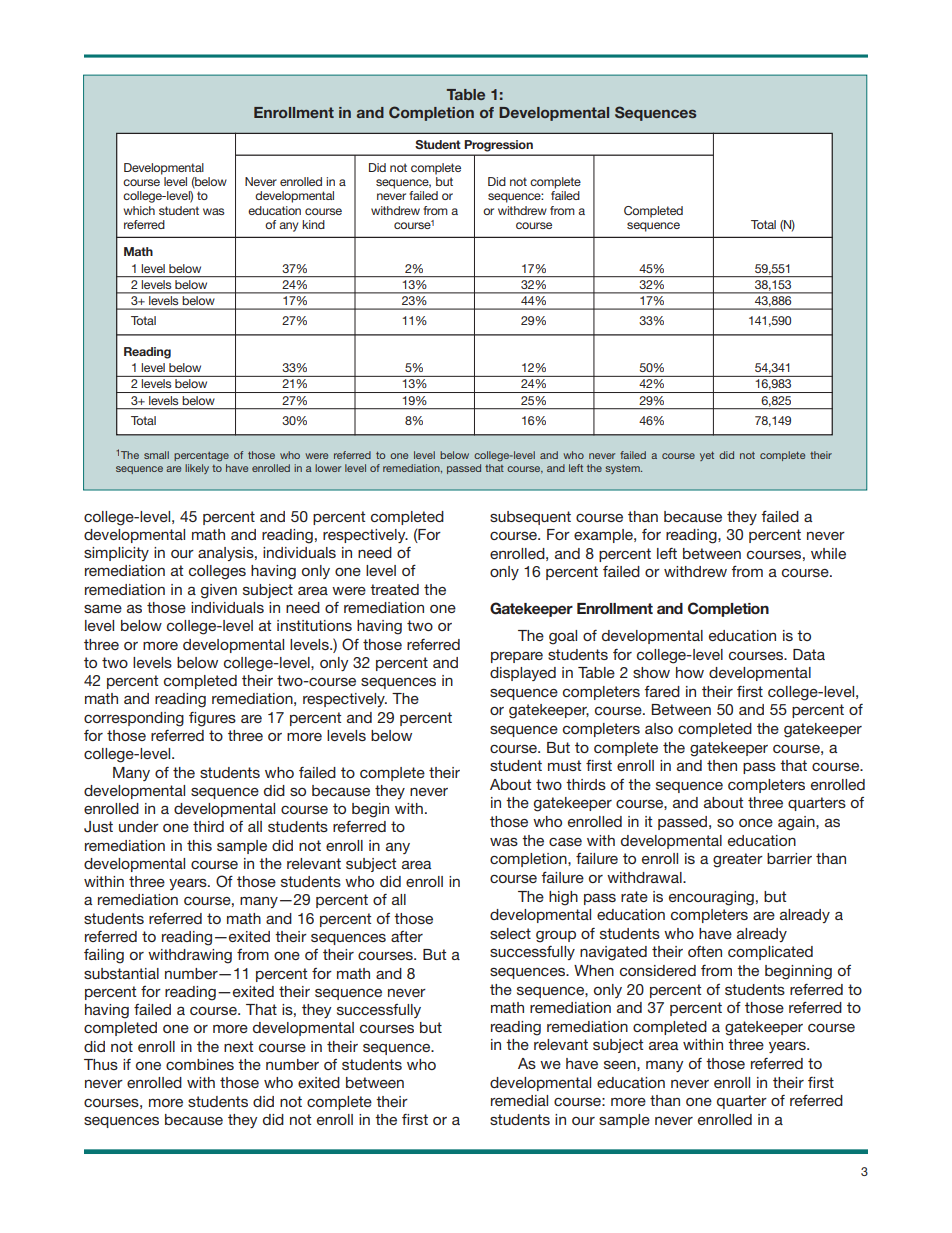 This page has height=1233, width=952. What do you see at coordinates (658, 970) in the page?
I see `considered` at bounding box center [658, 970].
